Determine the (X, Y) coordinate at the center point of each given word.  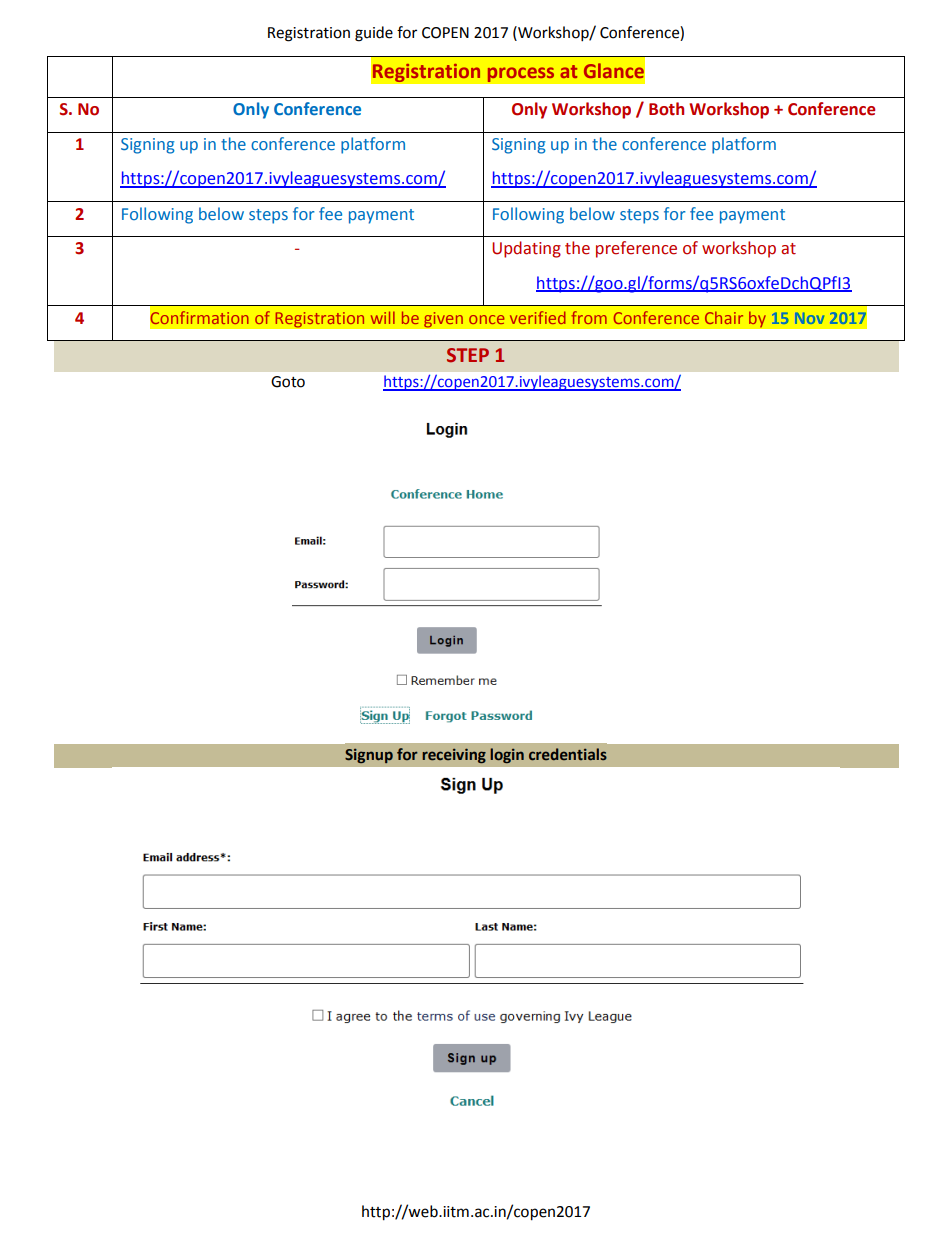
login (507, 755)
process (521, 75)
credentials (568, 754)
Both (666, 109)
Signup (369, 756)
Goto (288, 382)
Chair (724, 317)
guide (374, 34)
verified (538, 317)
